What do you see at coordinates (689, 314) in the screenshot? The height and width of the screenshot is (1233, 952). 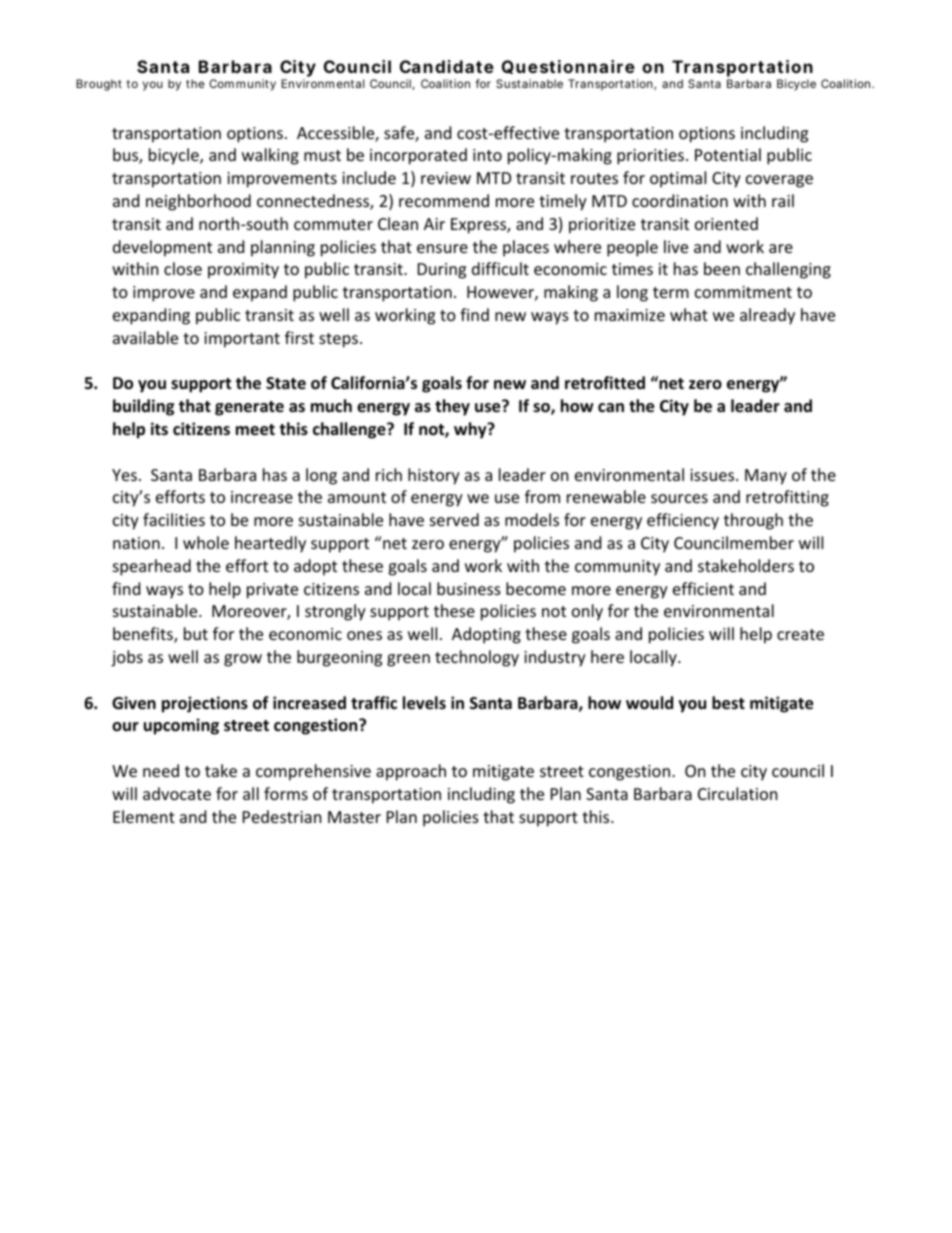 I see `what` at bounding box center [689, 314].
